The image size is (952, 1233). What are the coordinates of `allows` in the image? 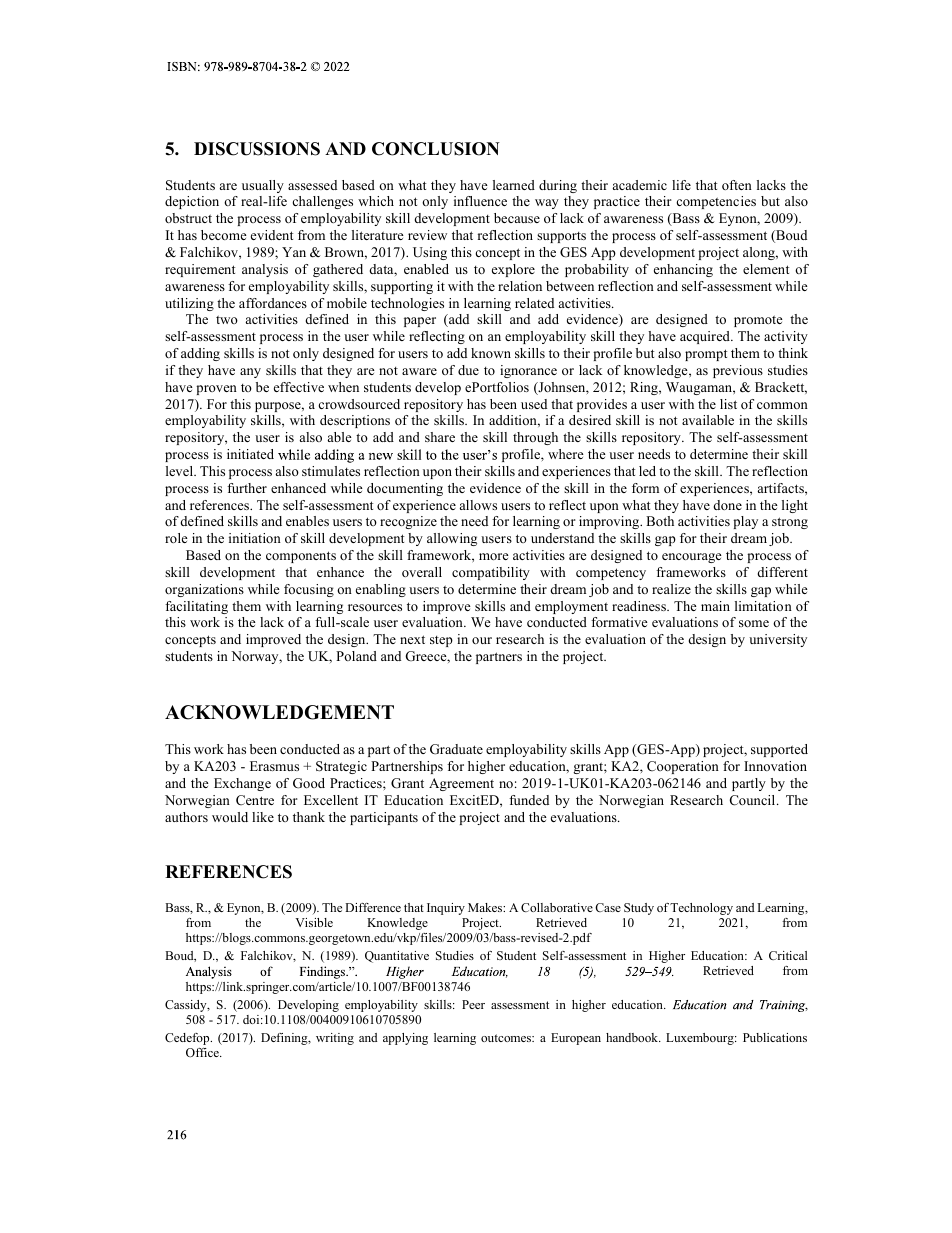 It's located at (478, 505).
